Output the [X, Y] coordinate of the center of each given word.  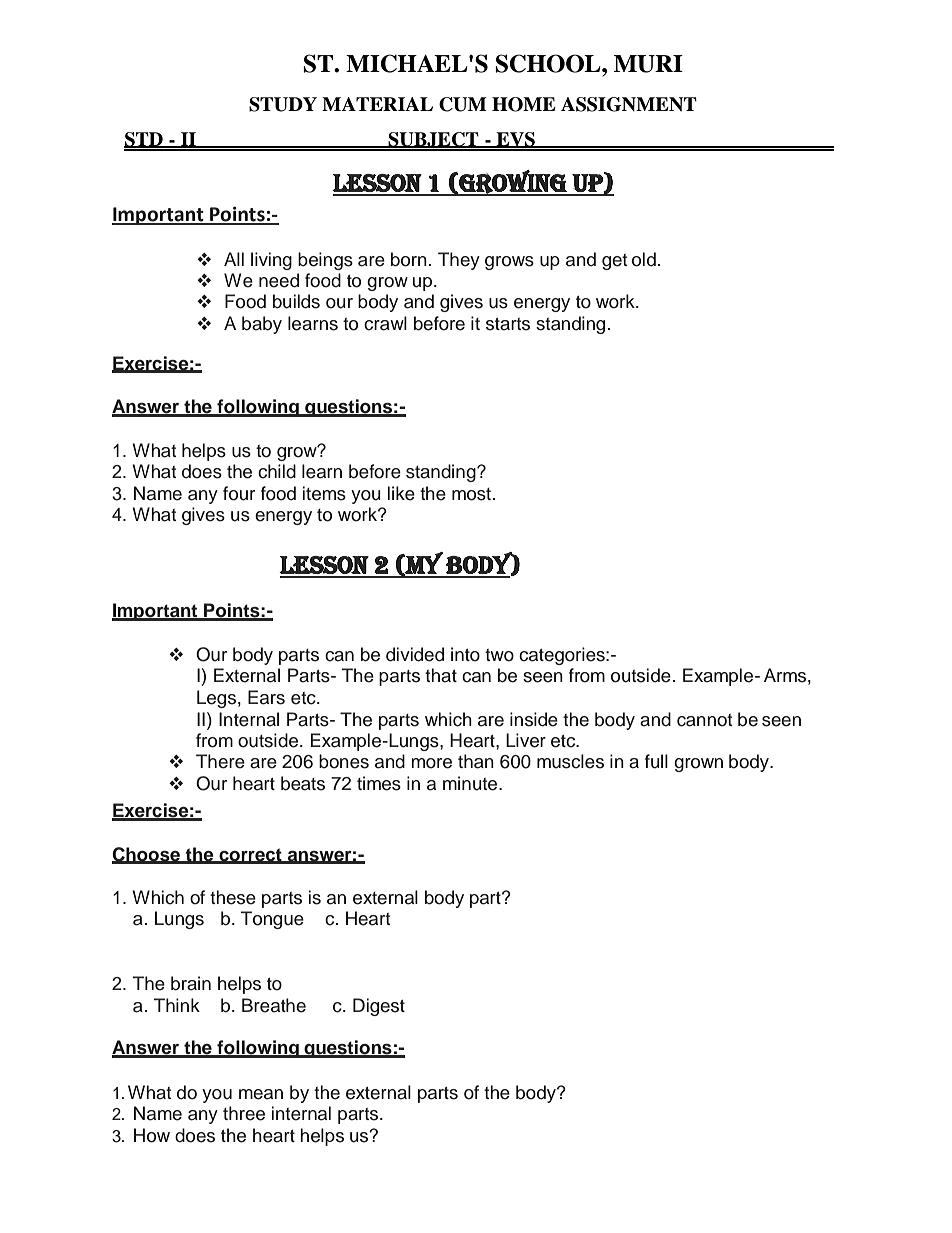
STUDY [283, 104]
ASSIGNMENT [629, 104]
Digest [379, 1007]
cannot [704, 720]
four [239, 493]
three [244, 1113]
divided [415, 654]
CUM [463, 104]
